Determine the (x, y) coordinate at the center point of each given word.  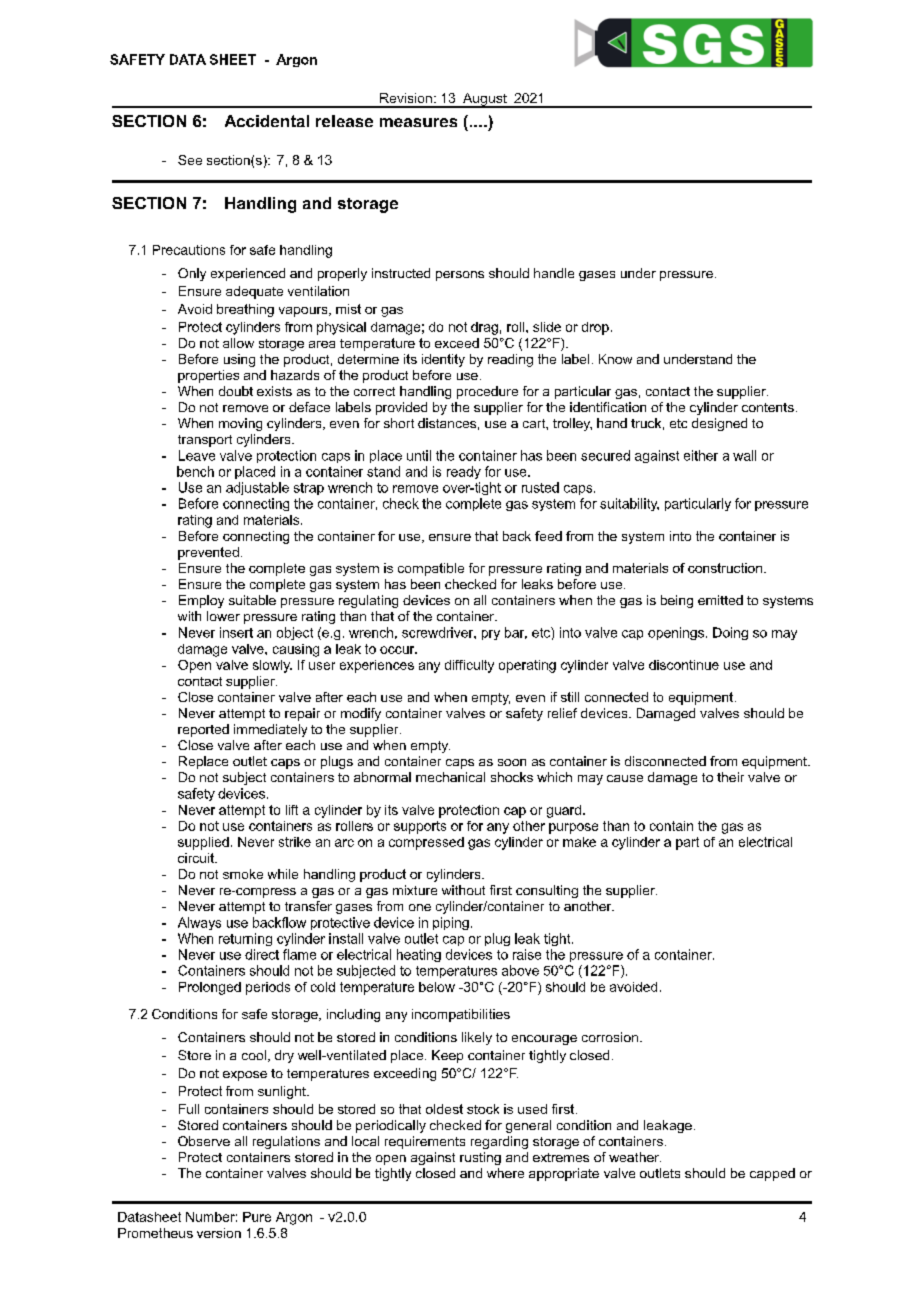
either (701, 455)
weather (635, 1157)
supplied (203, 843)
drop (595, 328)
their (730, 777)
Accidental (267, 121)
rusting (480, 1158)
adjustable (257, 488)
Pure (257, 1217)
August (485, 100)
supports (420, 827)
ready (464, 472)
